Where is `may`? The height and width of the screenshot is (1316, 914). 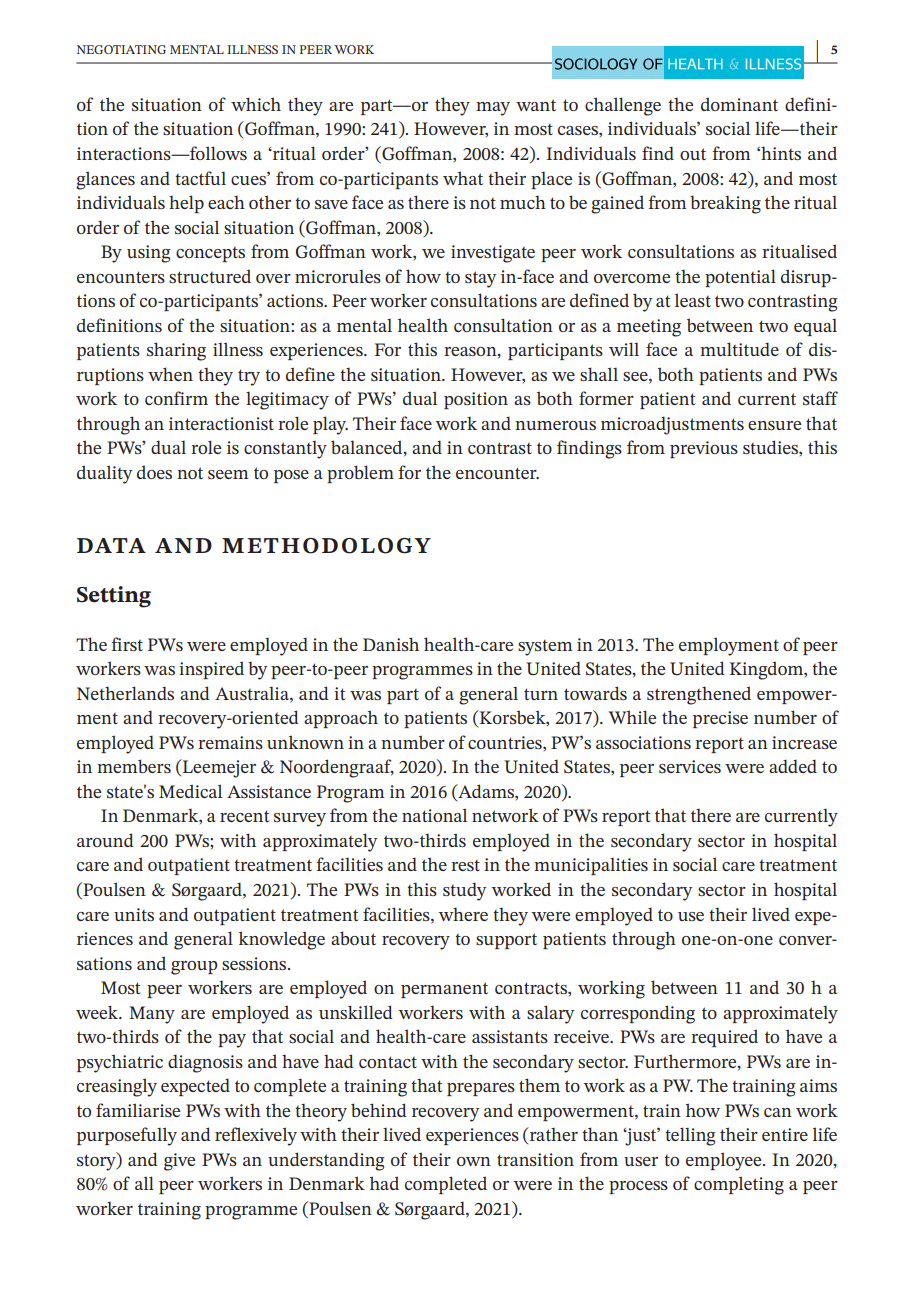
may is located at coordinates (493, 109).
